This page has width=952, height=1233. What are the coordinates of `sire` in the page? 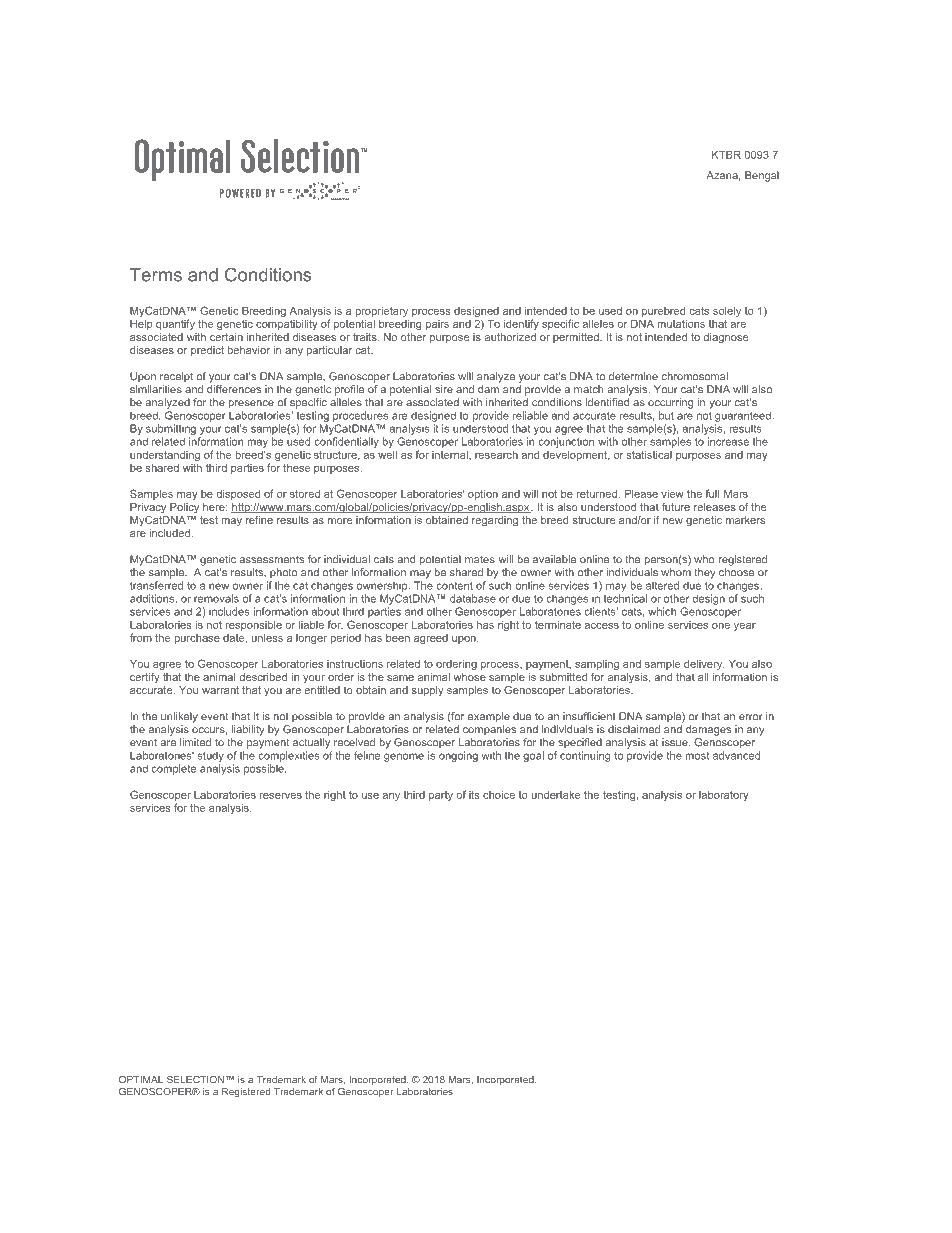 It's located at (444, 389).
